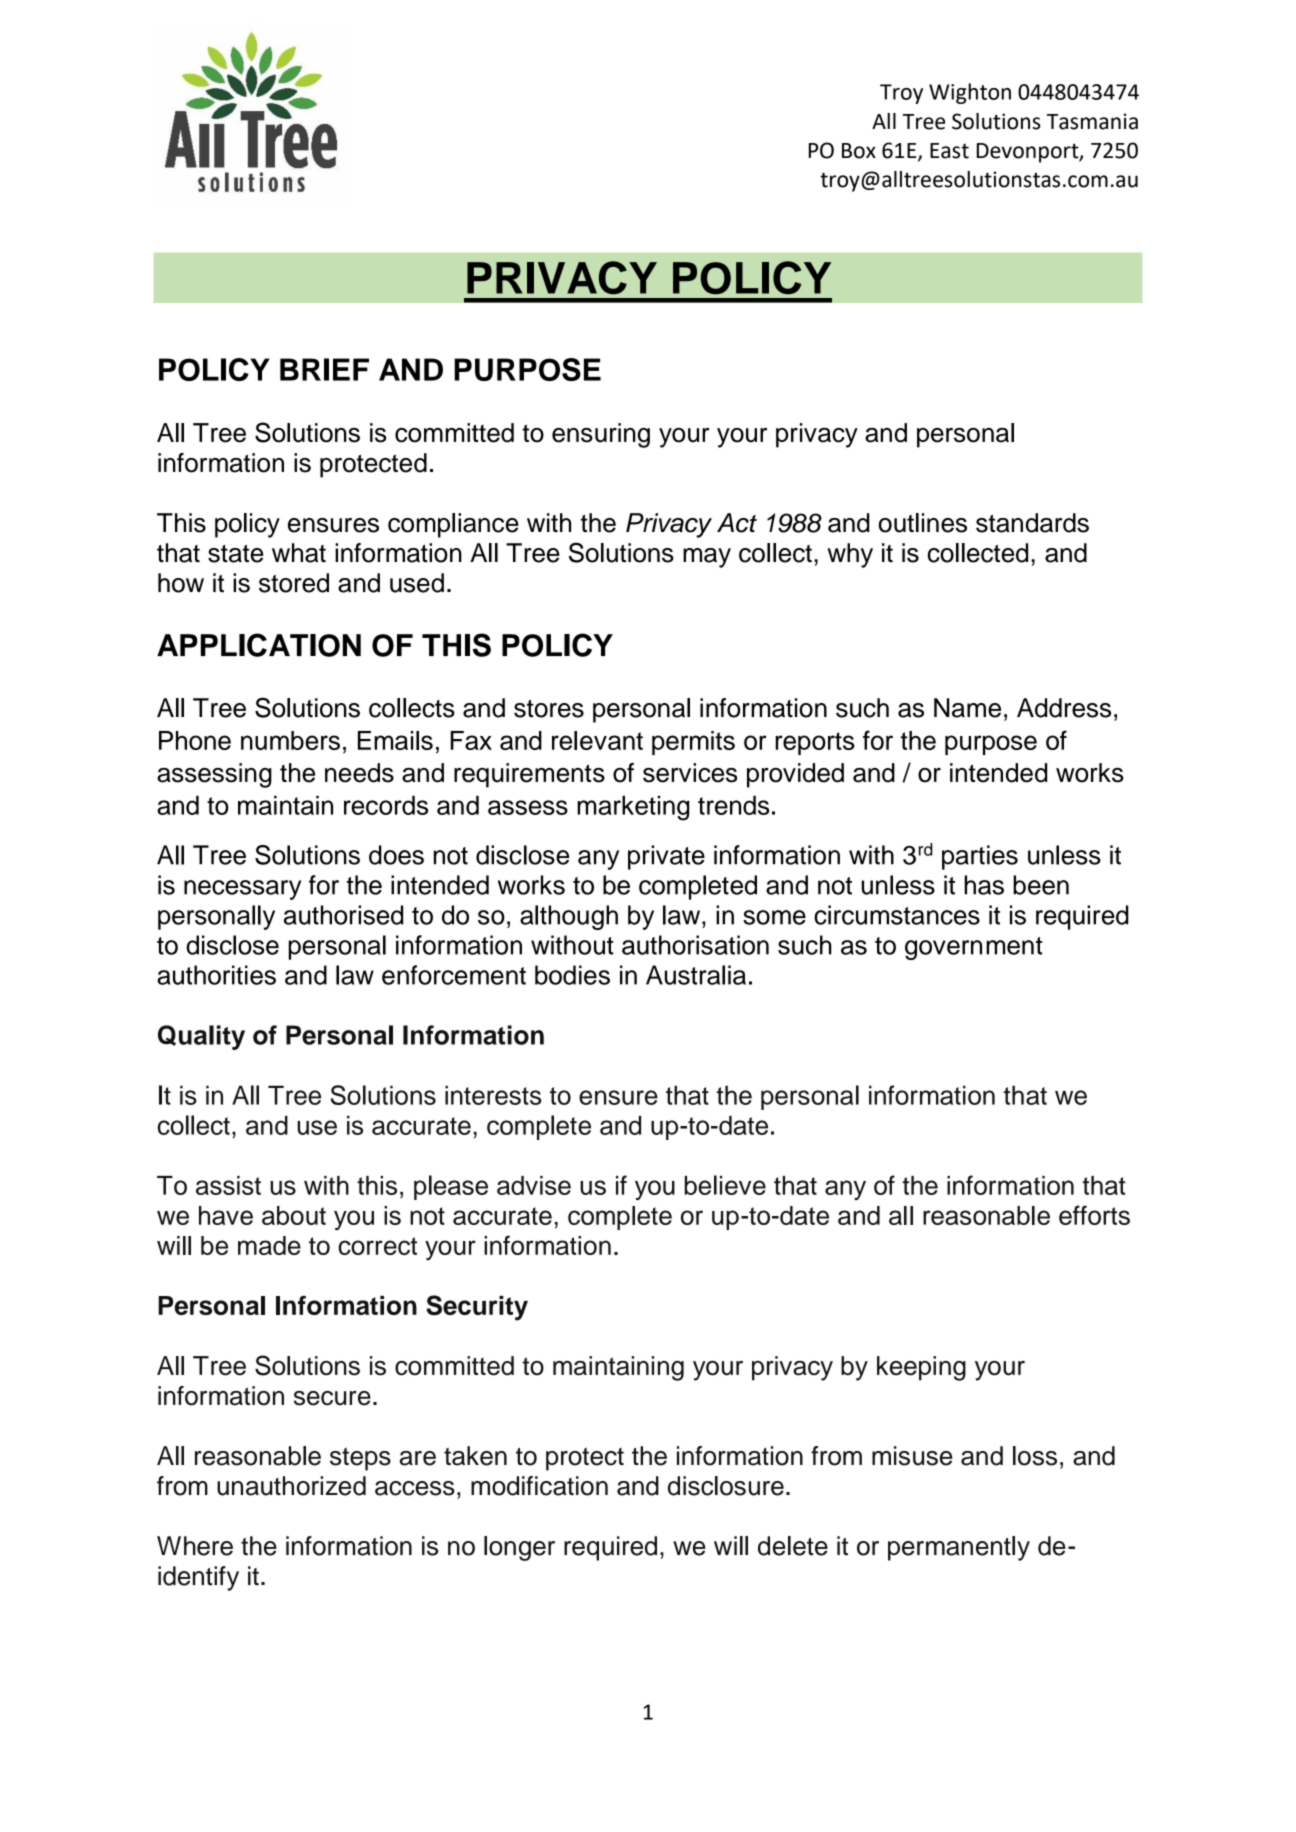 Image resolution: width=1296 pixels, height=1832 pixels. I want to click on Quality, so click(201, 1037).
